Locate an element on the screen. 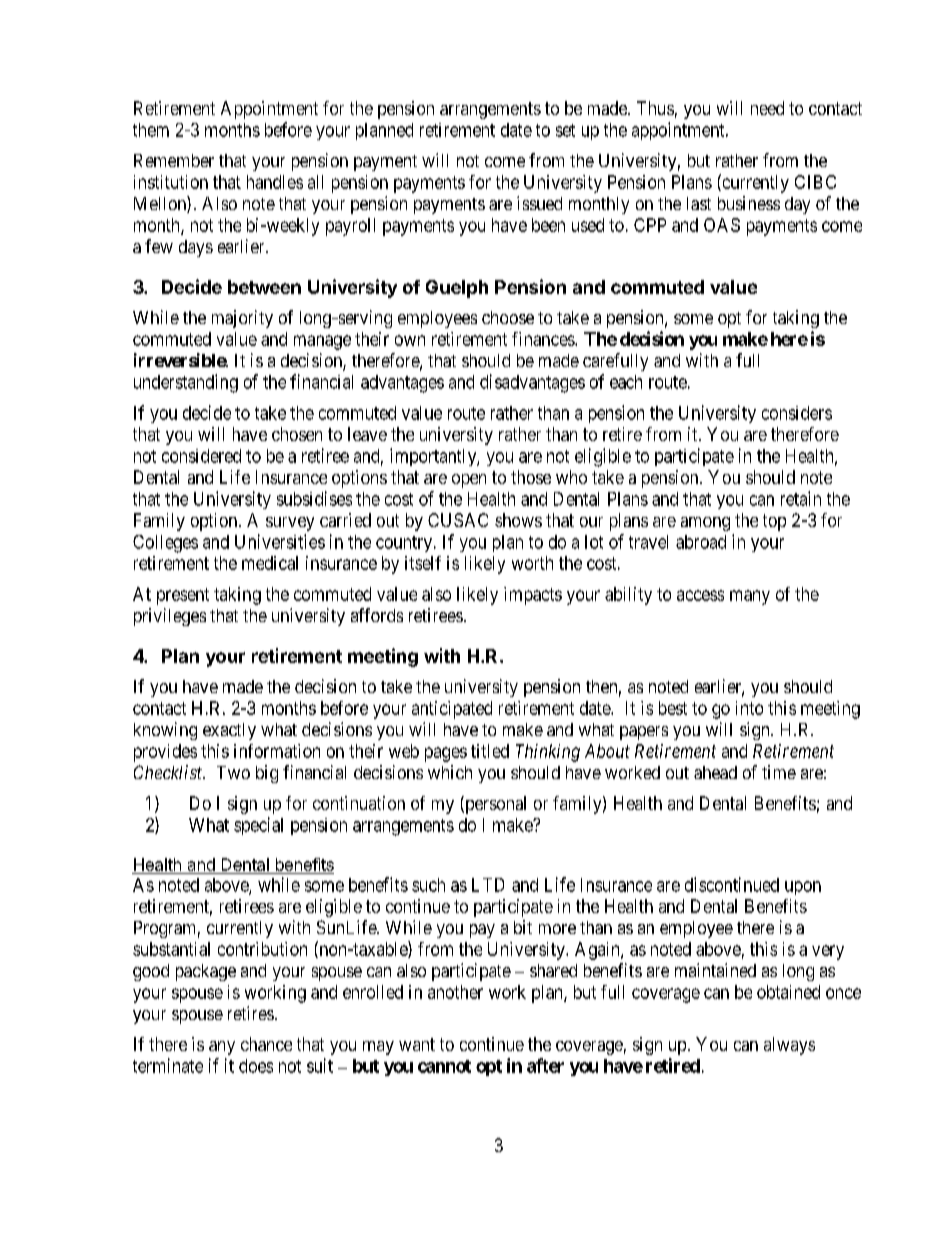 The width and height of the screenshot is (952, 1233). chance is located at coordinates (266, 1044).
